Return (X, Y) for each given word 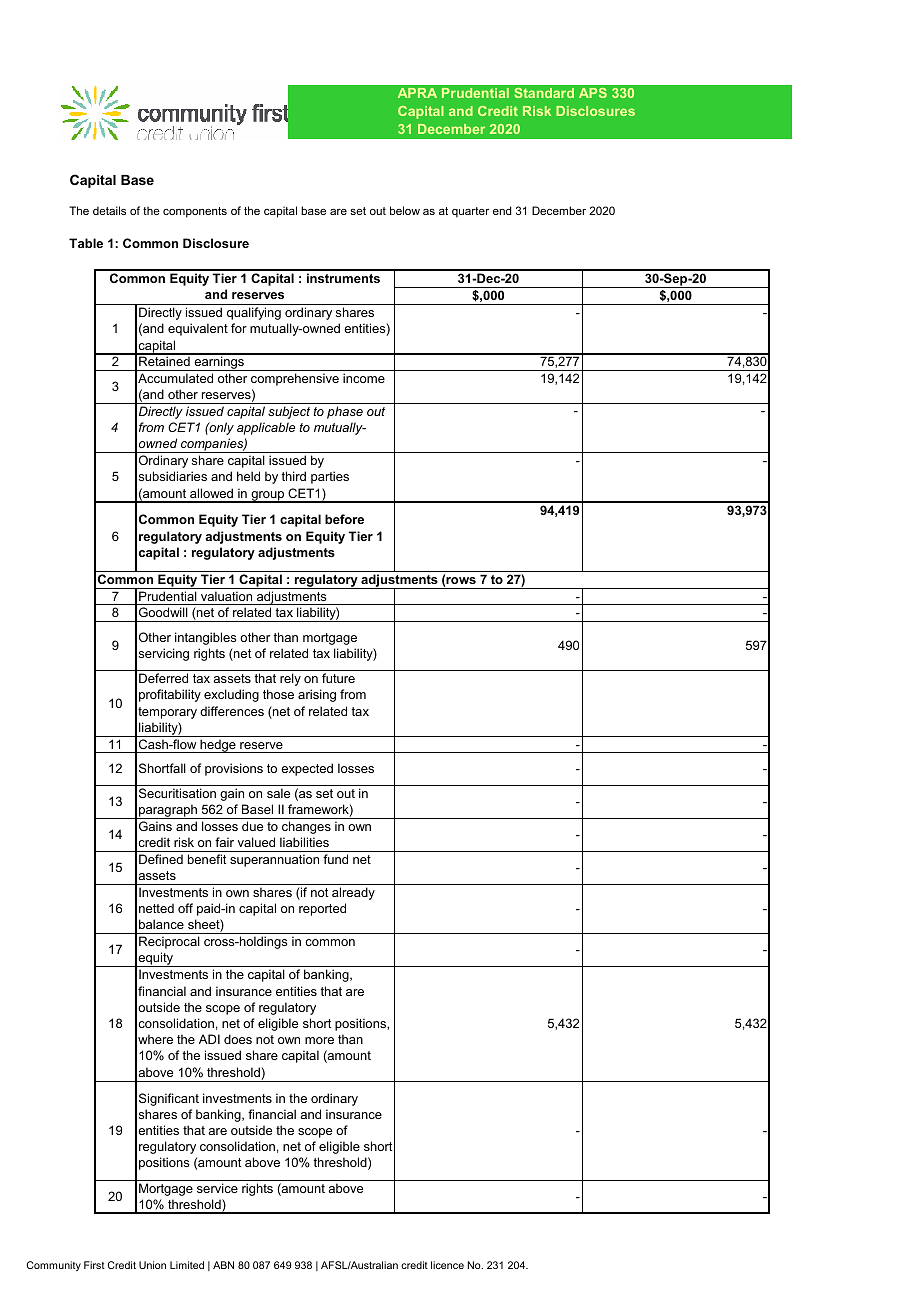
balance (161, 924)
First (94, 1265)
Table (86, 243)
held (248, 476)
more (319, 1040)
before (344, 519)
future (338, 678)
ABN (223, 1265)
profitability (170, 695)
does (238, 1039)
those (278, 694)
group (268, 497)
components (195, 212)
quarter (470, 212)
